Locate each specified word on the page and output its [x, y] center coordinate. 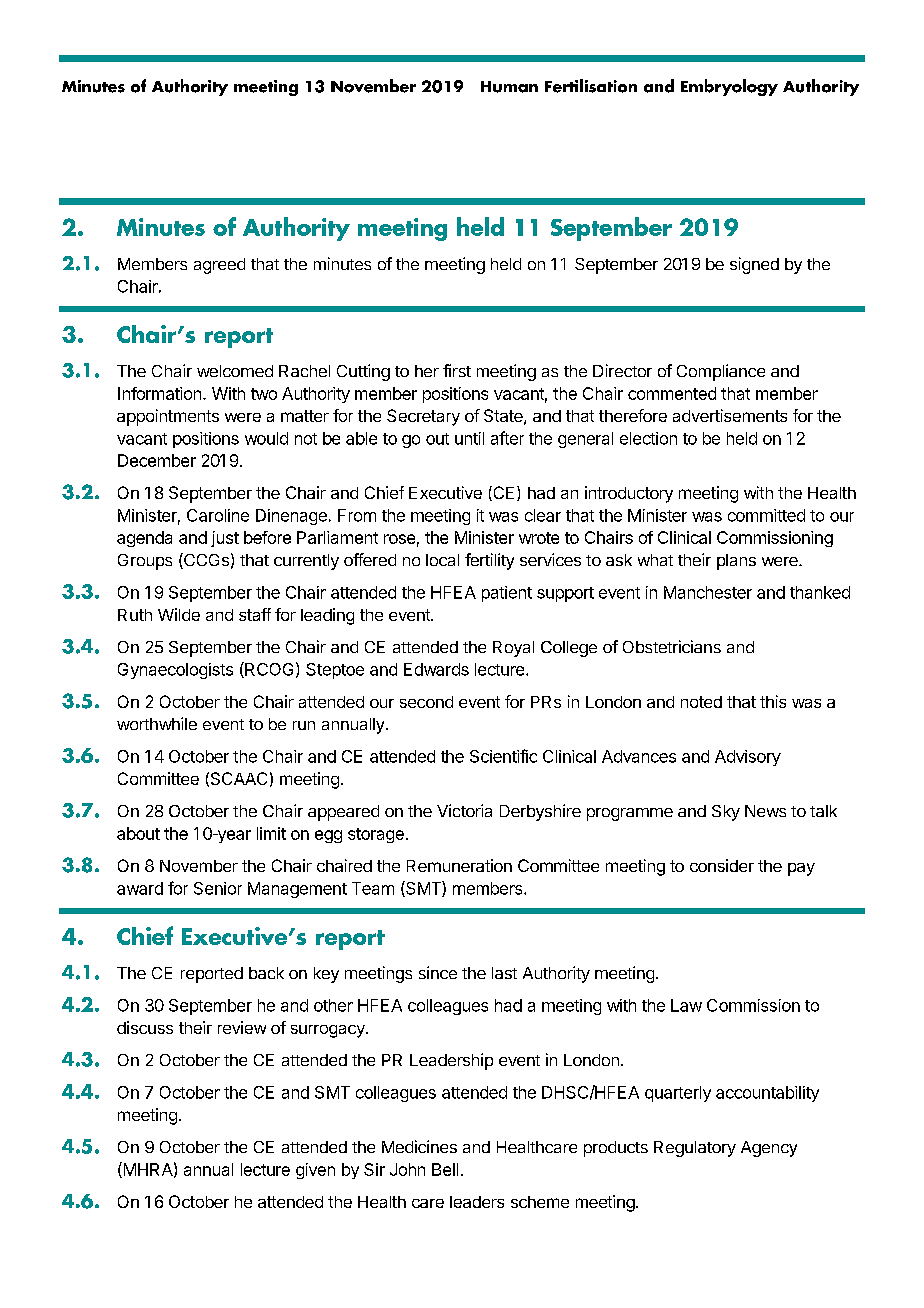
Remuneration [459, 865]
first [457, 370]
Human [509, 87]
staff [255, 614]
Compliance [721, 372]
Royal [513, 649]
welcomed [235, 371]
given [315, 1171]
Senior [218, 888]
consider [722, 865]
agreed [219, 266]
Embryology [729, 87]
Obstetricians [672, 646]
